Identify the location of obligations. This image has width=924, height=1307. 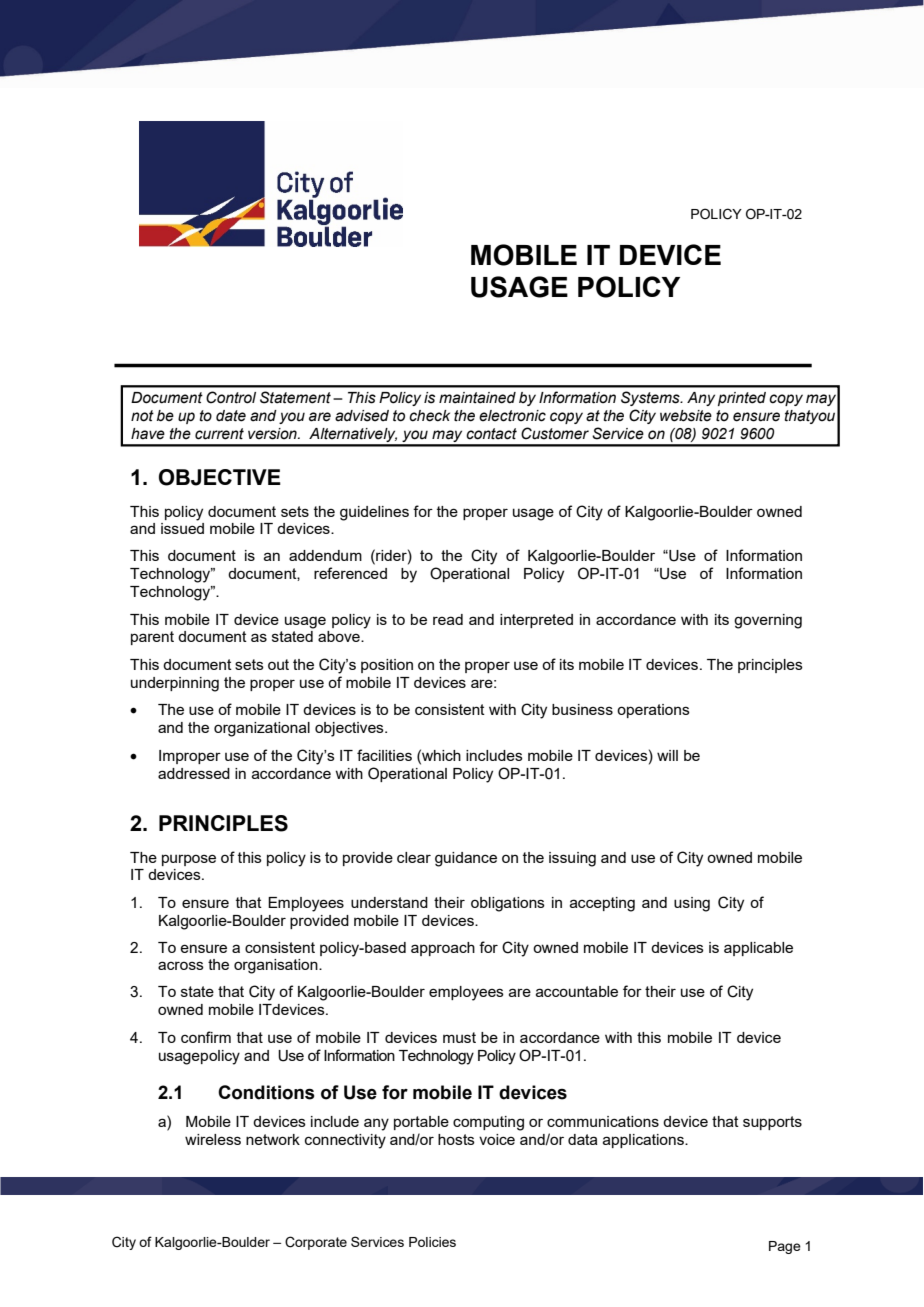
(508, 904).
